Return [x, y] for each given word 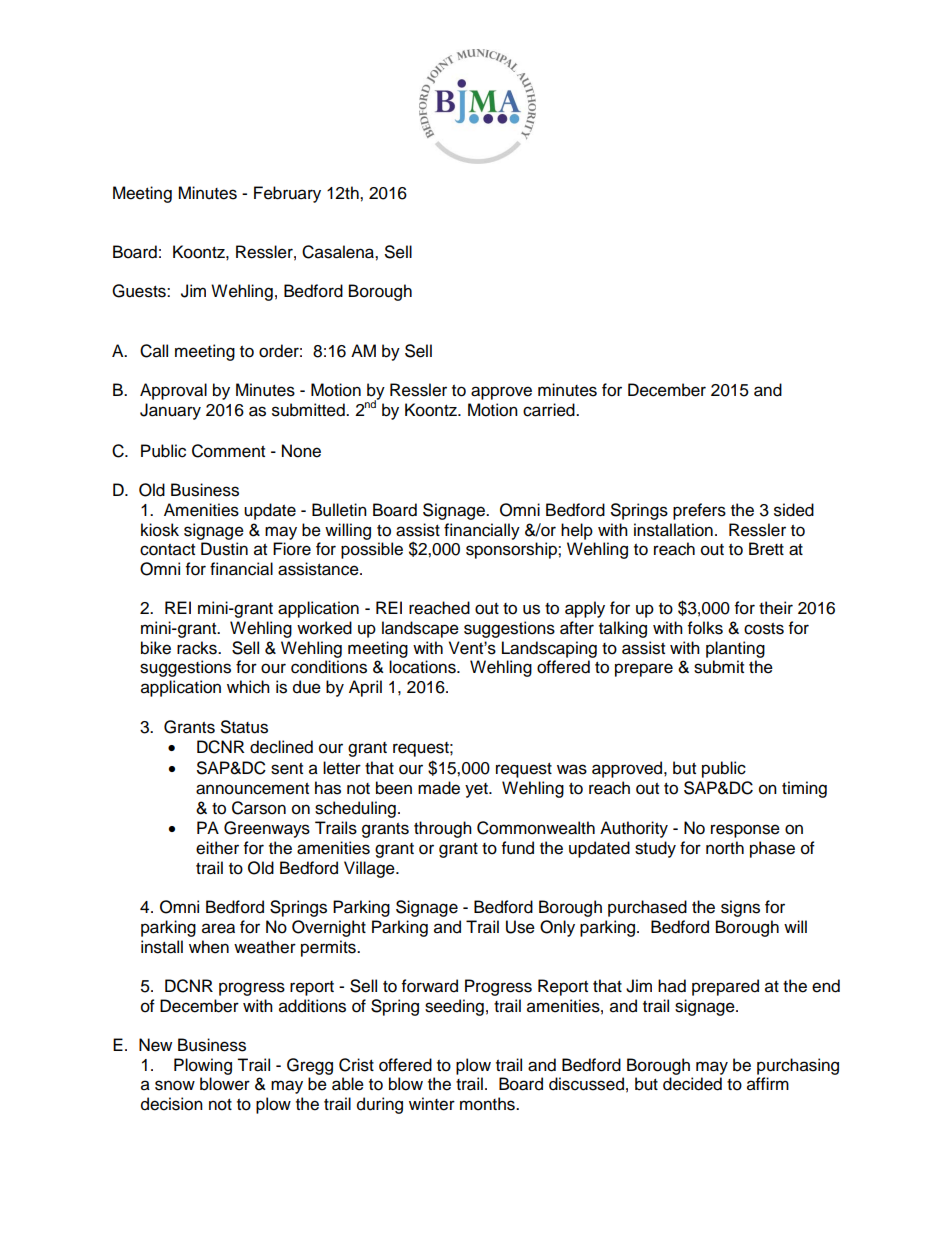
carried [550, 410]
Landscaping [549, 649]
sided [794, 510]
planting [735, 649]
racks [198, 648]
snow [175, 1085]
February [287, 194]
